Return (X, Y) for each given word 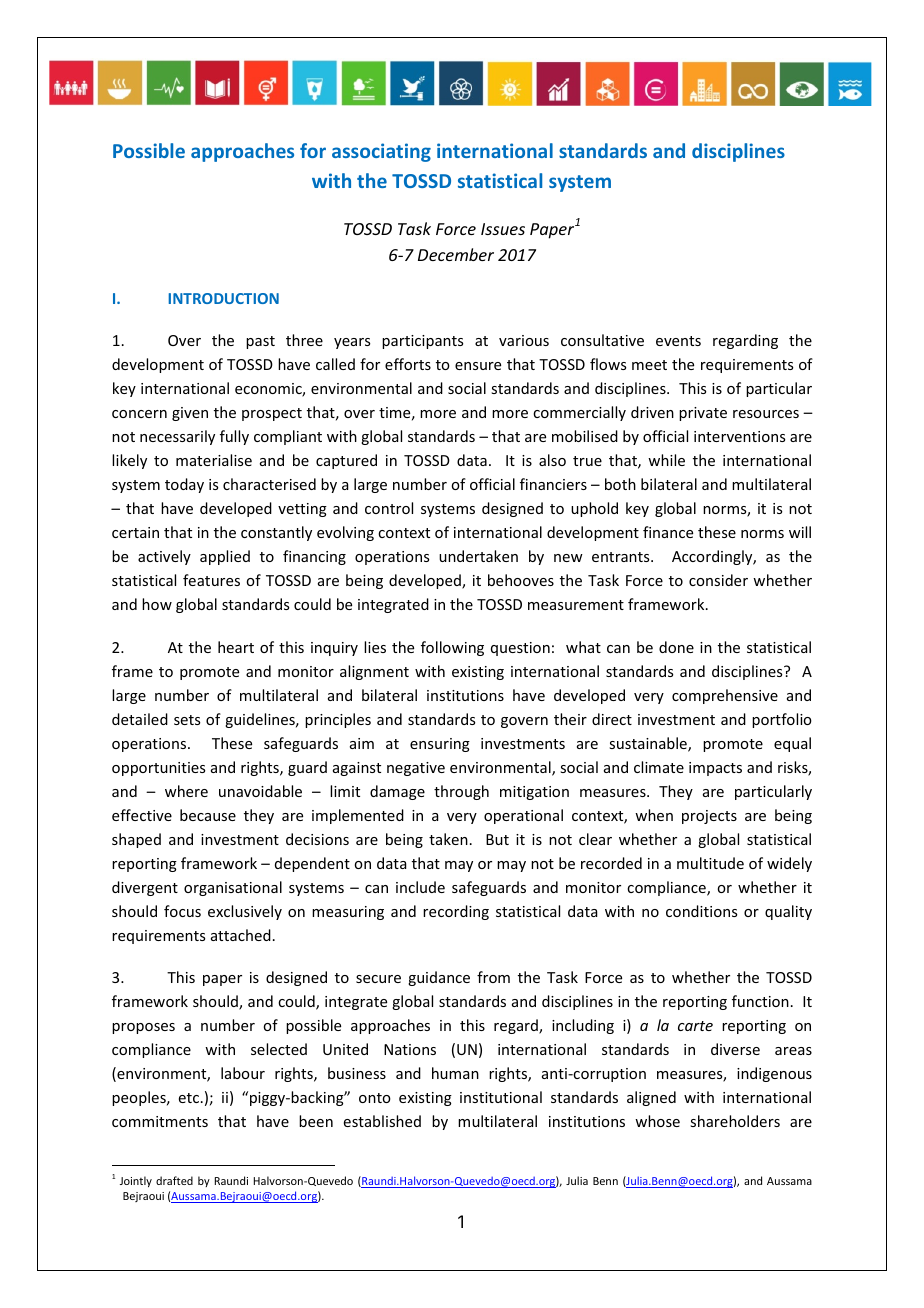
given (190, 414)
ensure (478, 366)
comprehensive (725, 696)
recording (456, 912)
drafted (174, 1180)
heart (236, 647)
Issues (503, 229)
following (452, 648)
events (678, 341)
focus (182, 911)
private (703, 414)
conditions (701, 911)
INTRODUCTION (223, 298)
